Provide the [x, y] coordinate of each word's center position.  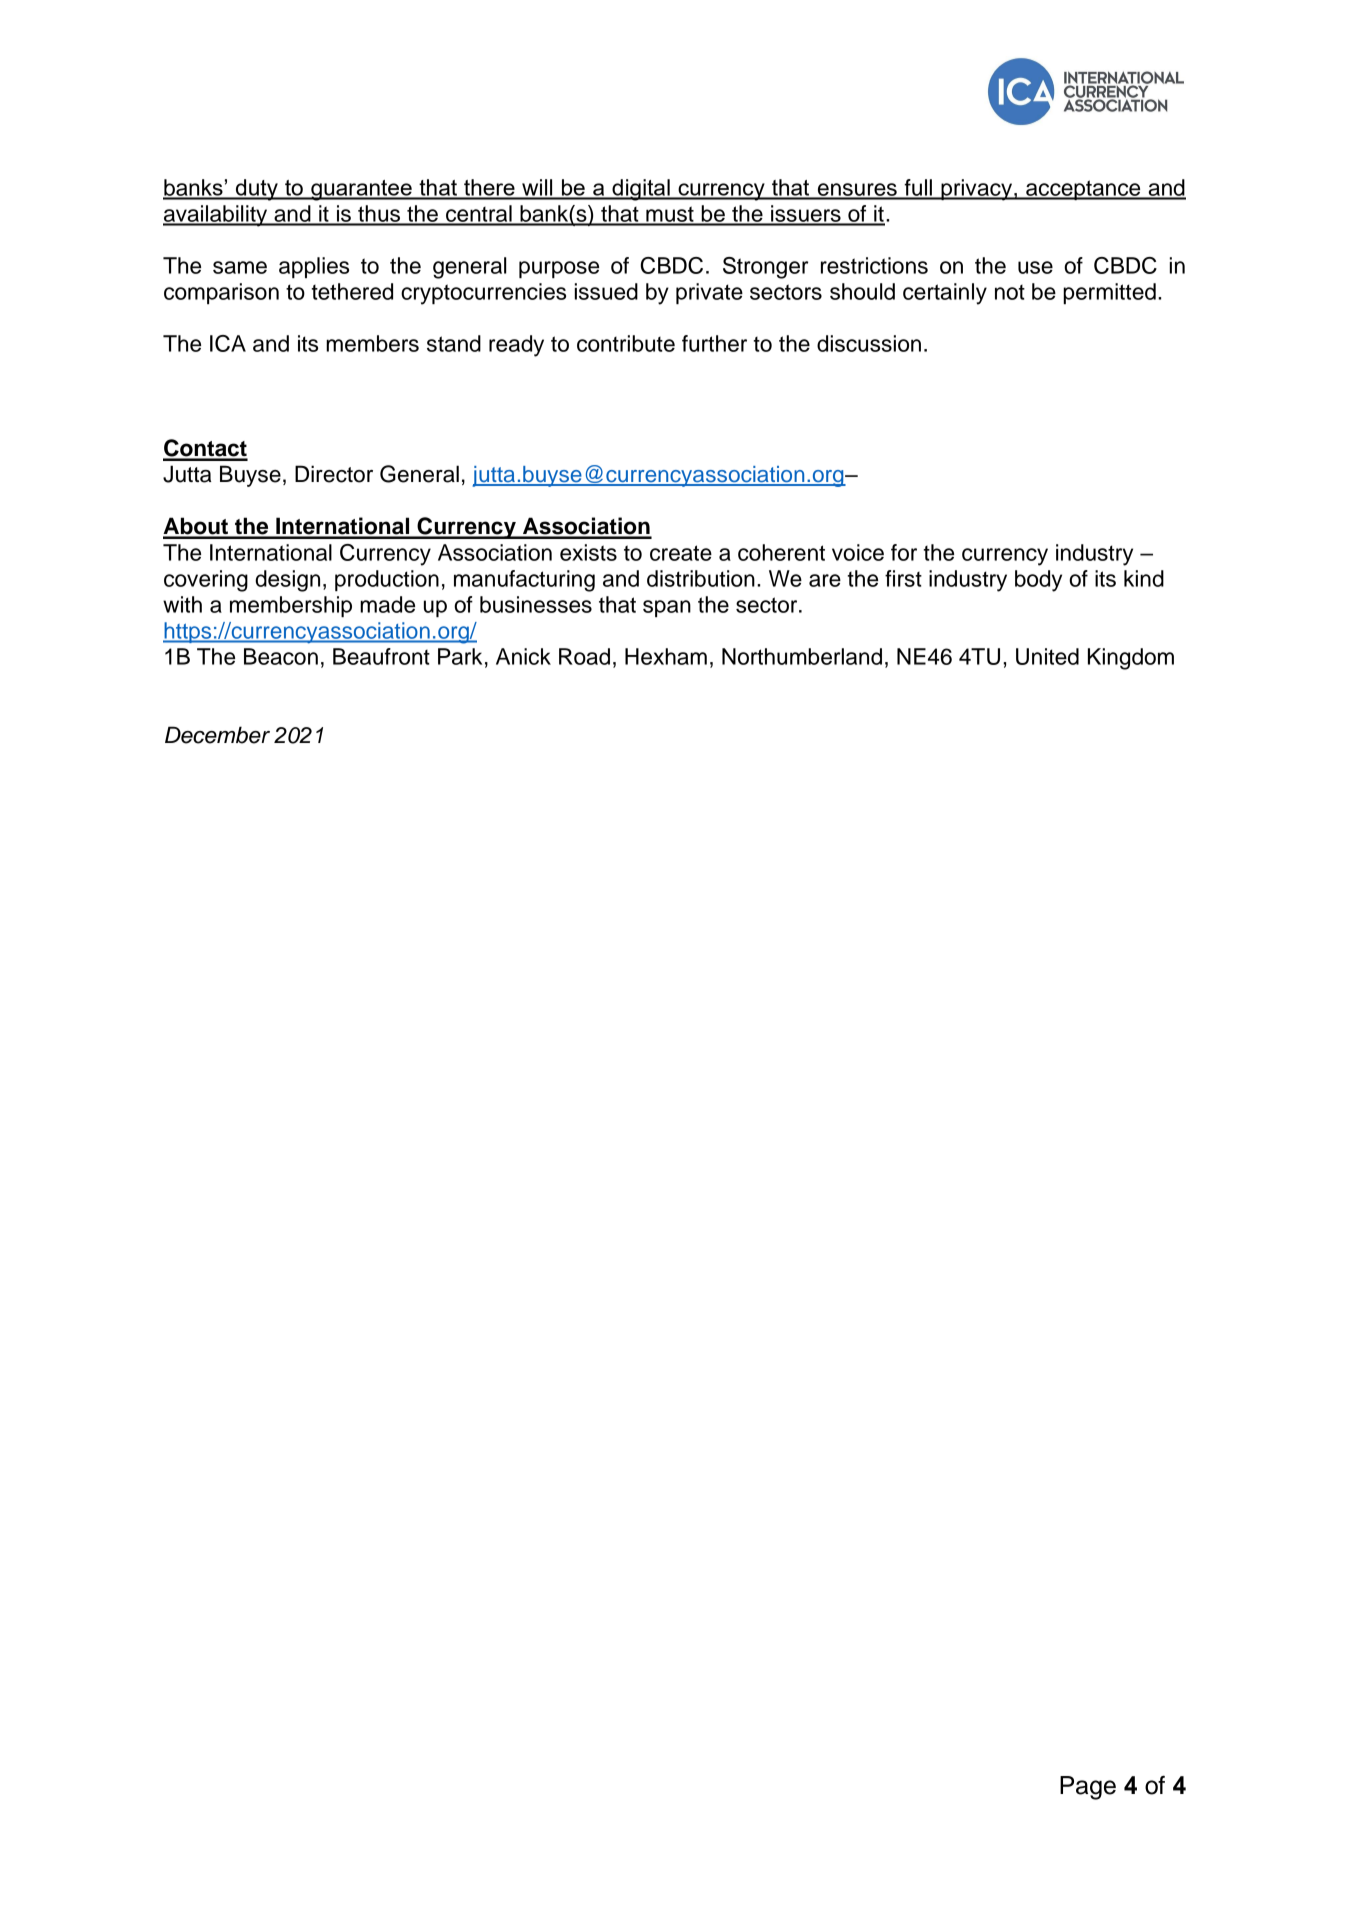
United [1047, 656]
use [1035, 267]
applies [314, 267]
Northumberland [802, 656]
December [217, 735]
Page [1088, 1788]
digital [641, 190]
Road [584, 656]
